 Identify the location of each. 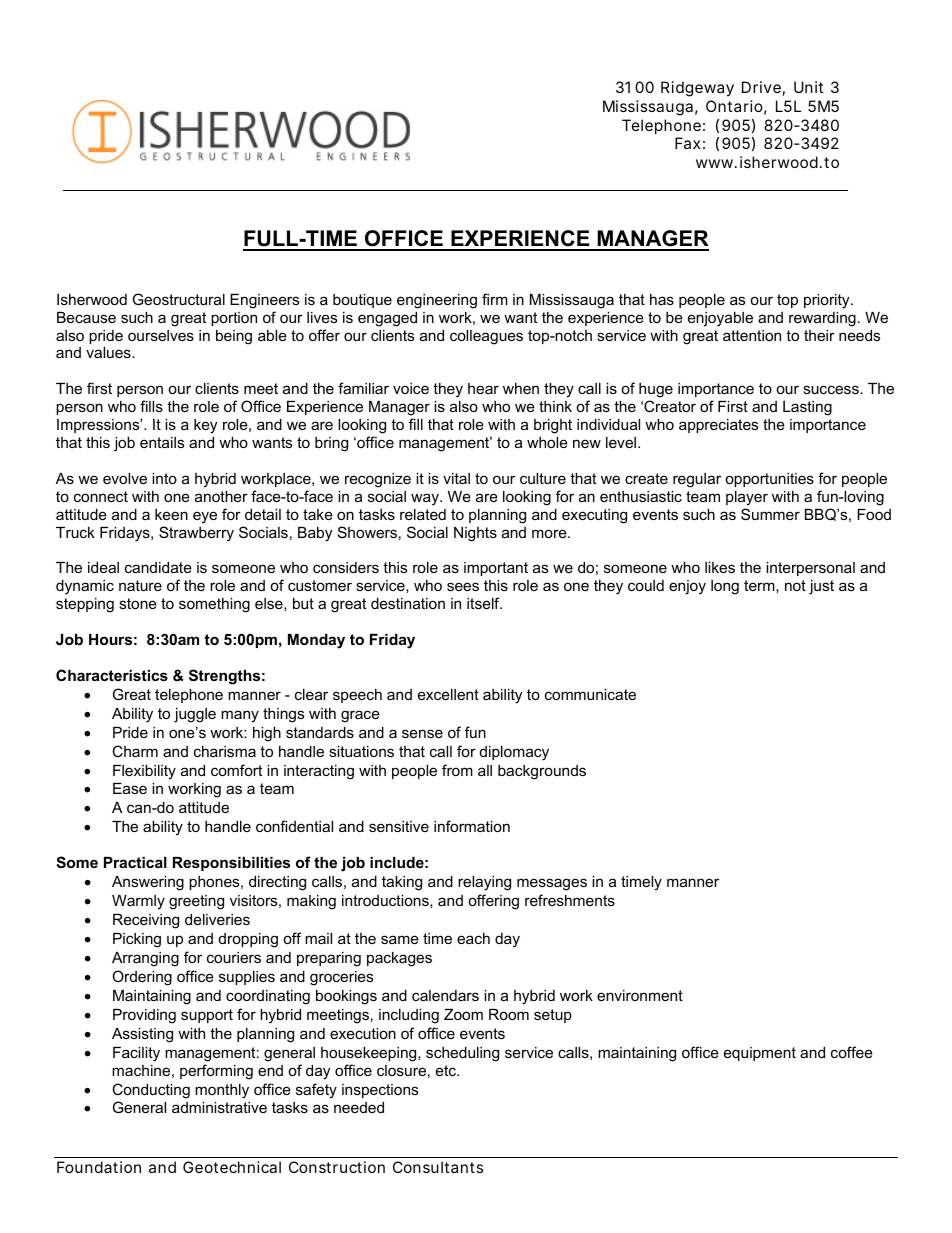
(473, 938).
